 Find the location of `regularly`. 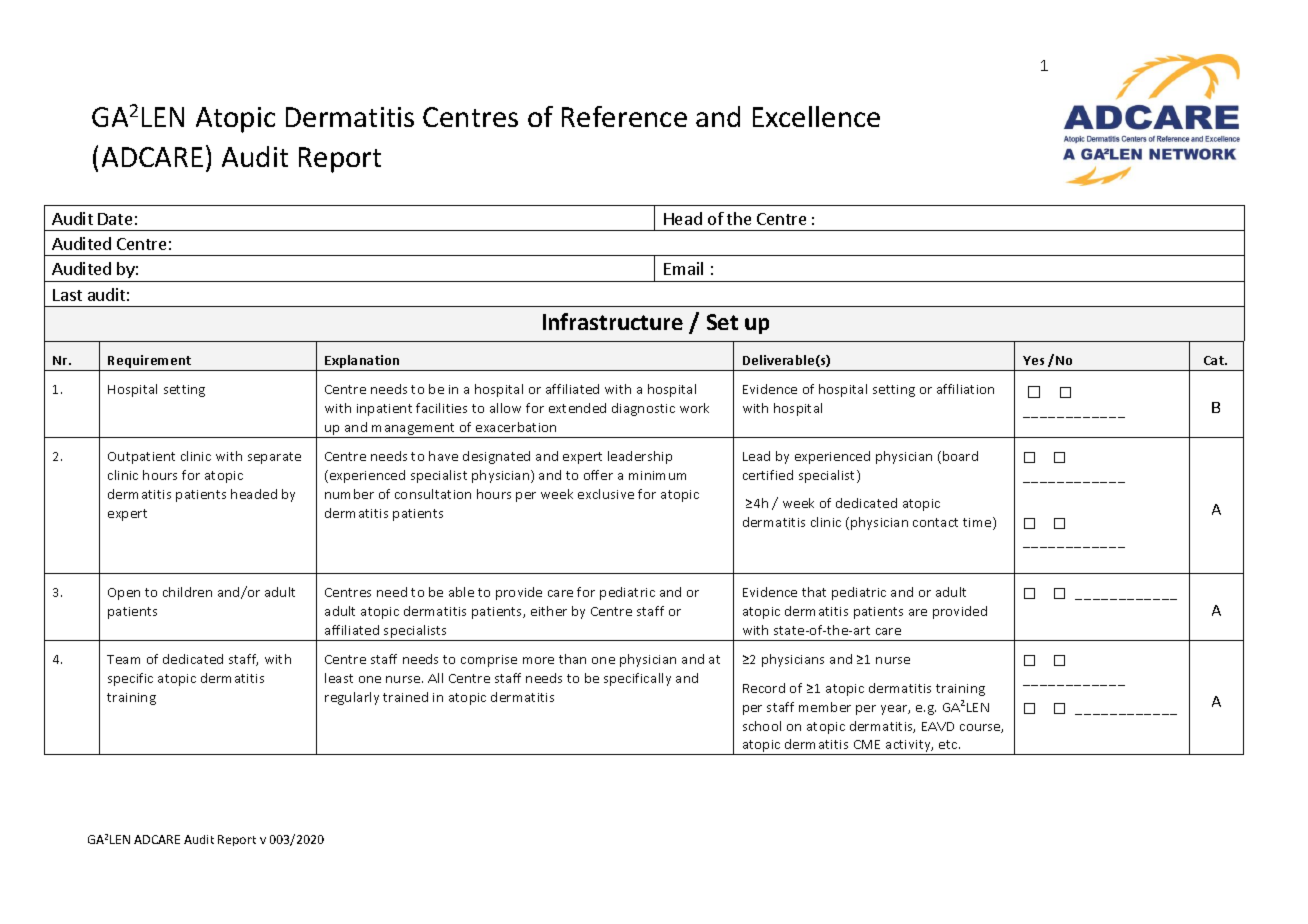

regularly is located at coordinates (352, 698).
